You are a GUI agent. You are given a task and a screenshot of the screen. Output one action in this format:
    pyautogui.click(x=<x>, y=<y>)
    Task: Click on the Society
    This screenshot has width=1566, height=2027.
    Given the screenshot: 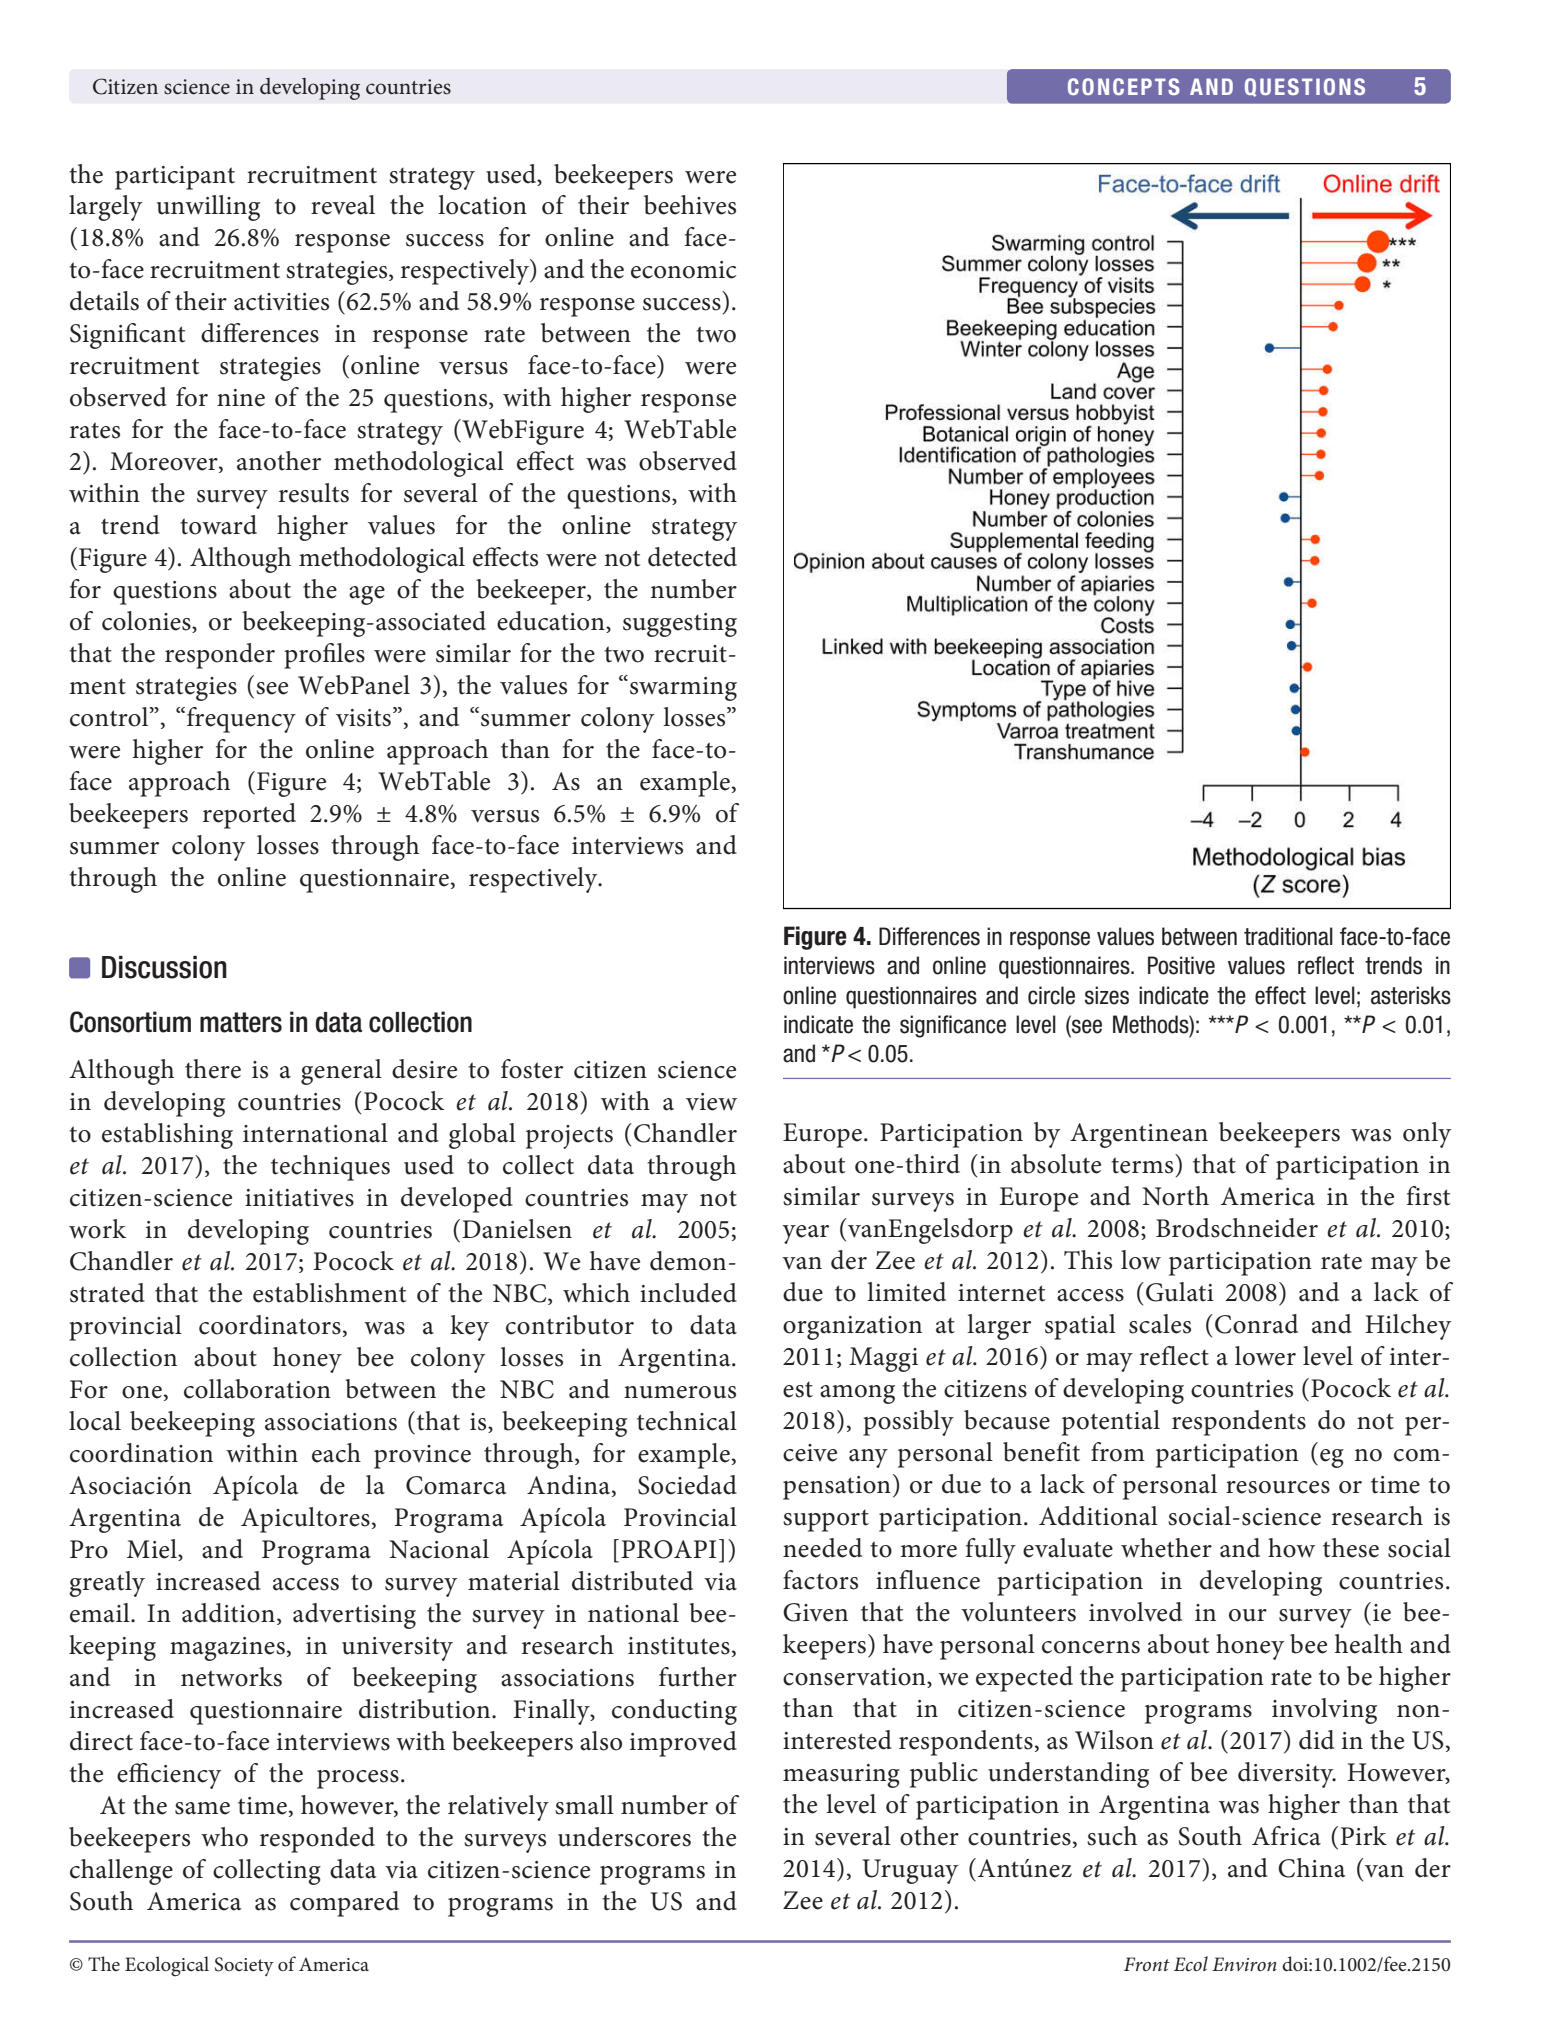 What is the action you would take?
    pyautogui.click(x=244, y=1966)
